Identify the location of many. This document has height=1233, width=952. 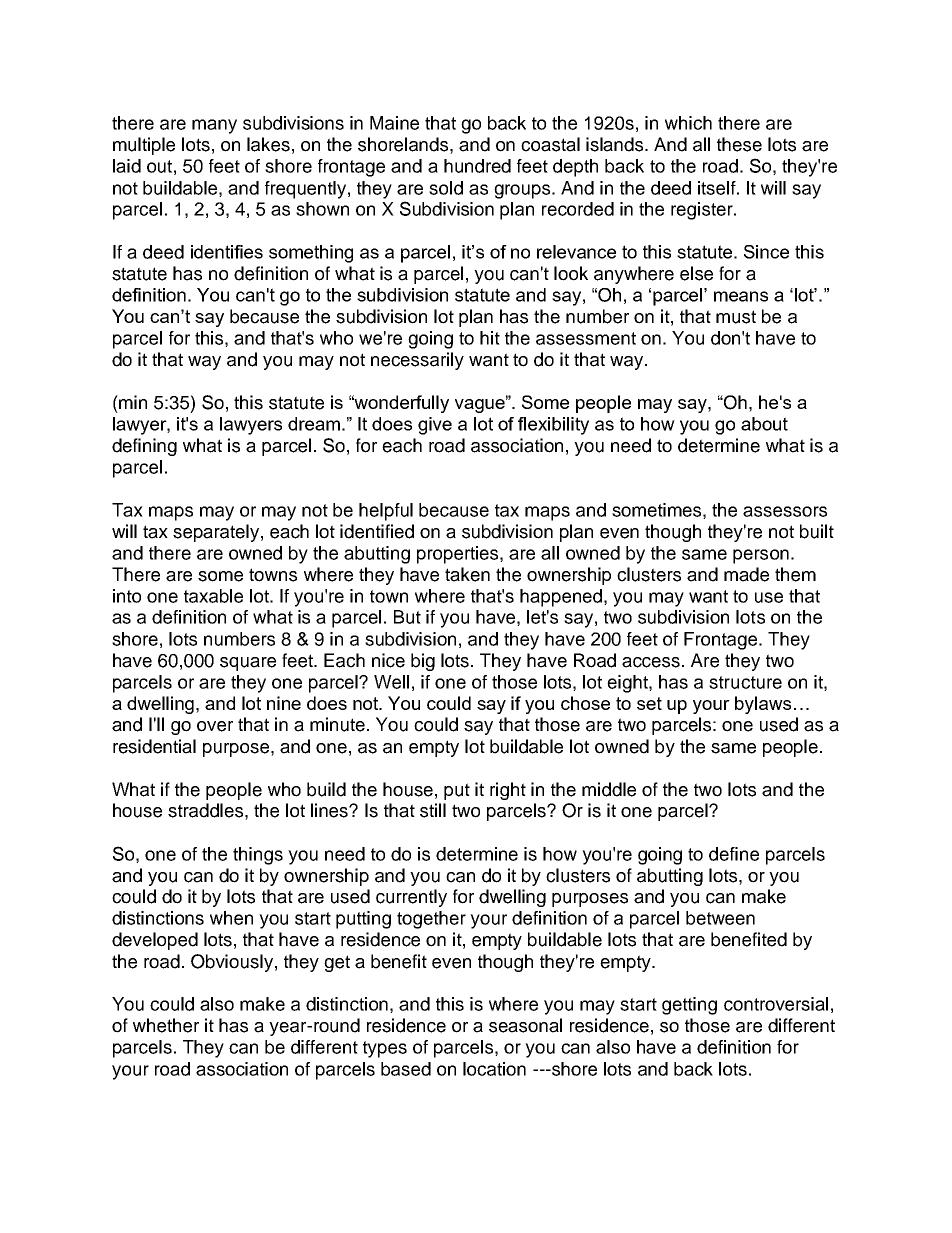
(214, 126).
